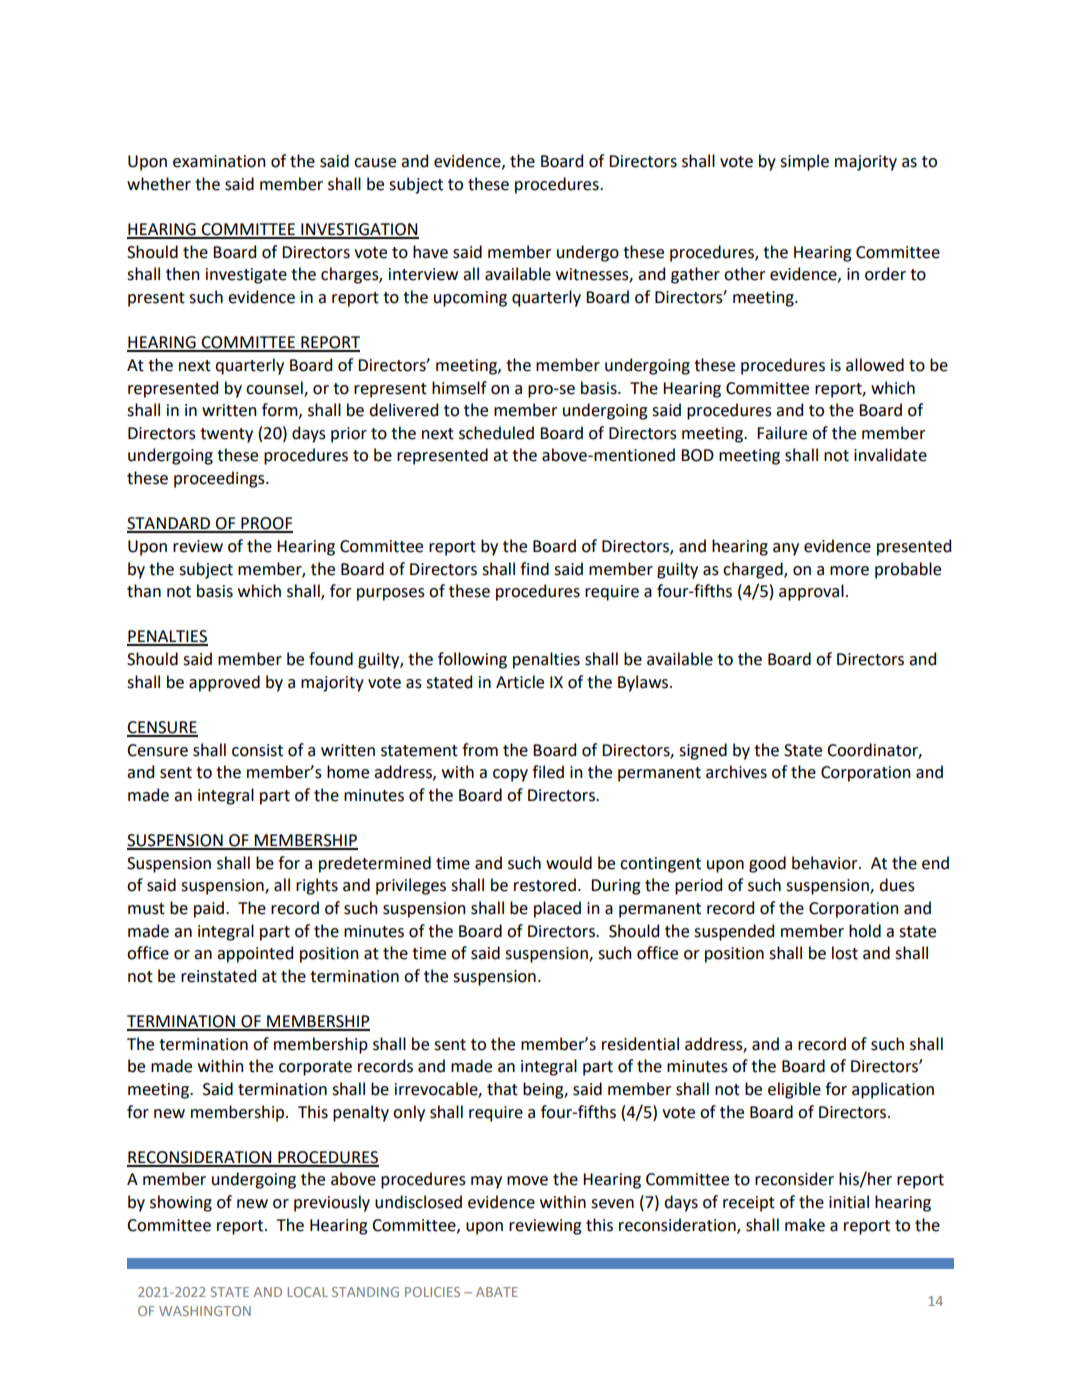 The image size is (1081, 1398). What do you see at coordinates (430, 252) in the screenshot?
I see `have` at bounding box center [430, 252].
